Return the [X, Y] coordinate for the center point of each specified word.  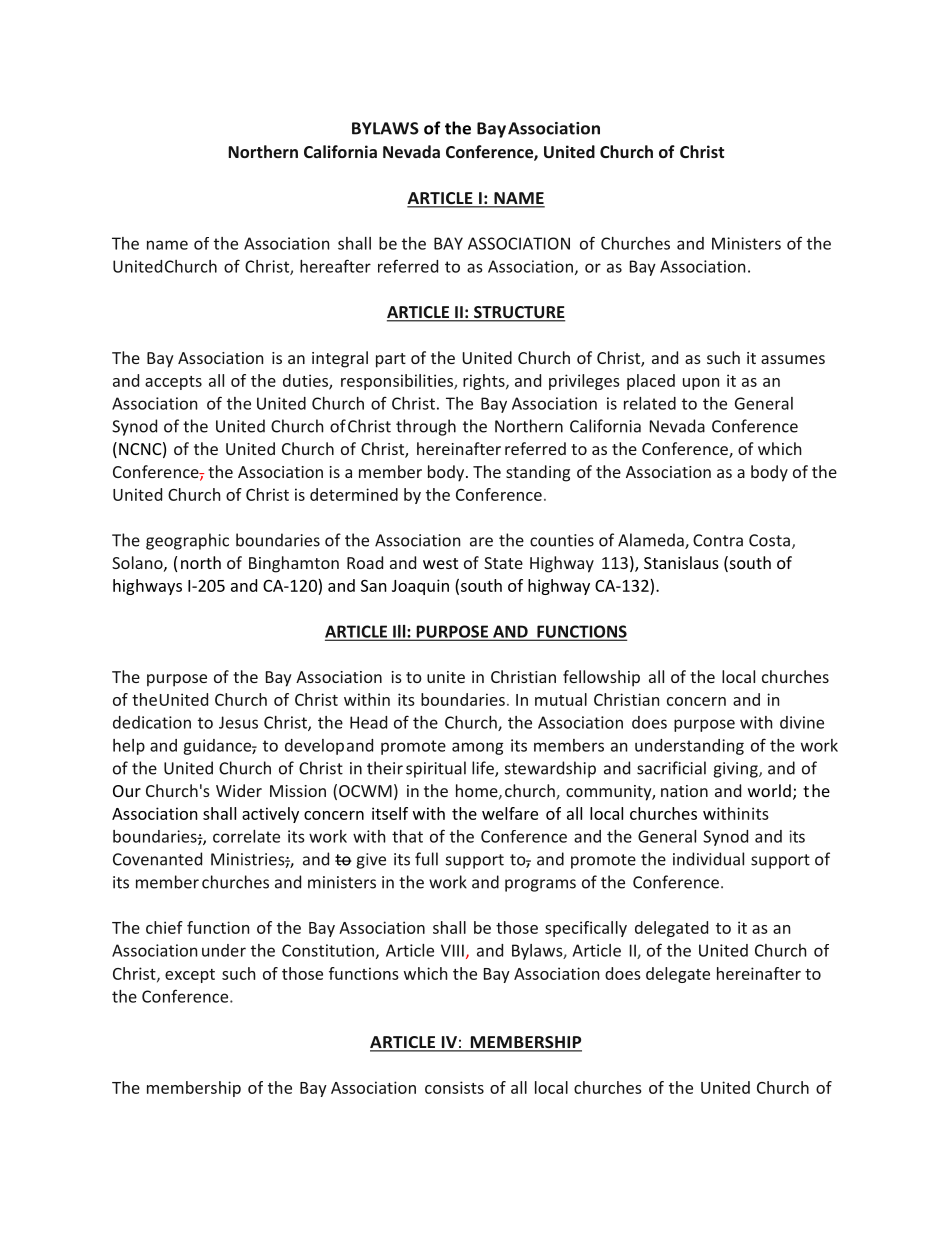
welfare [510, 813]
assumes [793, 359]
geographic [187, 541]
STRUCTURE [518, 313]
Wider [239, 790]
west [440, 563]
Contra [718, 540]
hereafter [335, 266]
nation [684, 791]
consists [454, 1087]
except [190, 976]
